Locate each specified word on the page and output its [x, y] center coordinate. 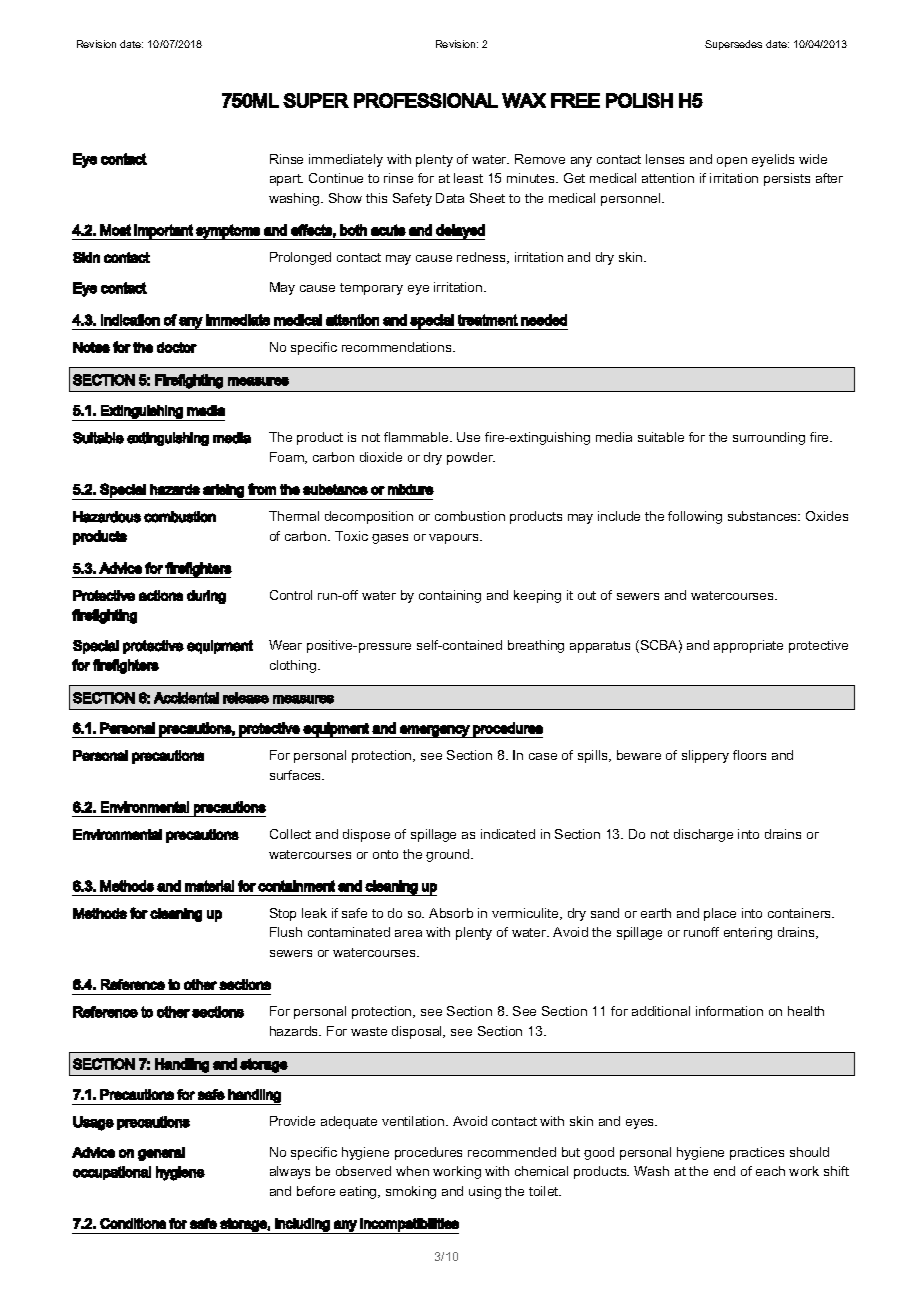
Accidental [186, 698]
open [732, 162]
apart [286, 180]
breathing [536, 646]
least [468, 178]
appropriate [748, 646]
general [161, 1154]
